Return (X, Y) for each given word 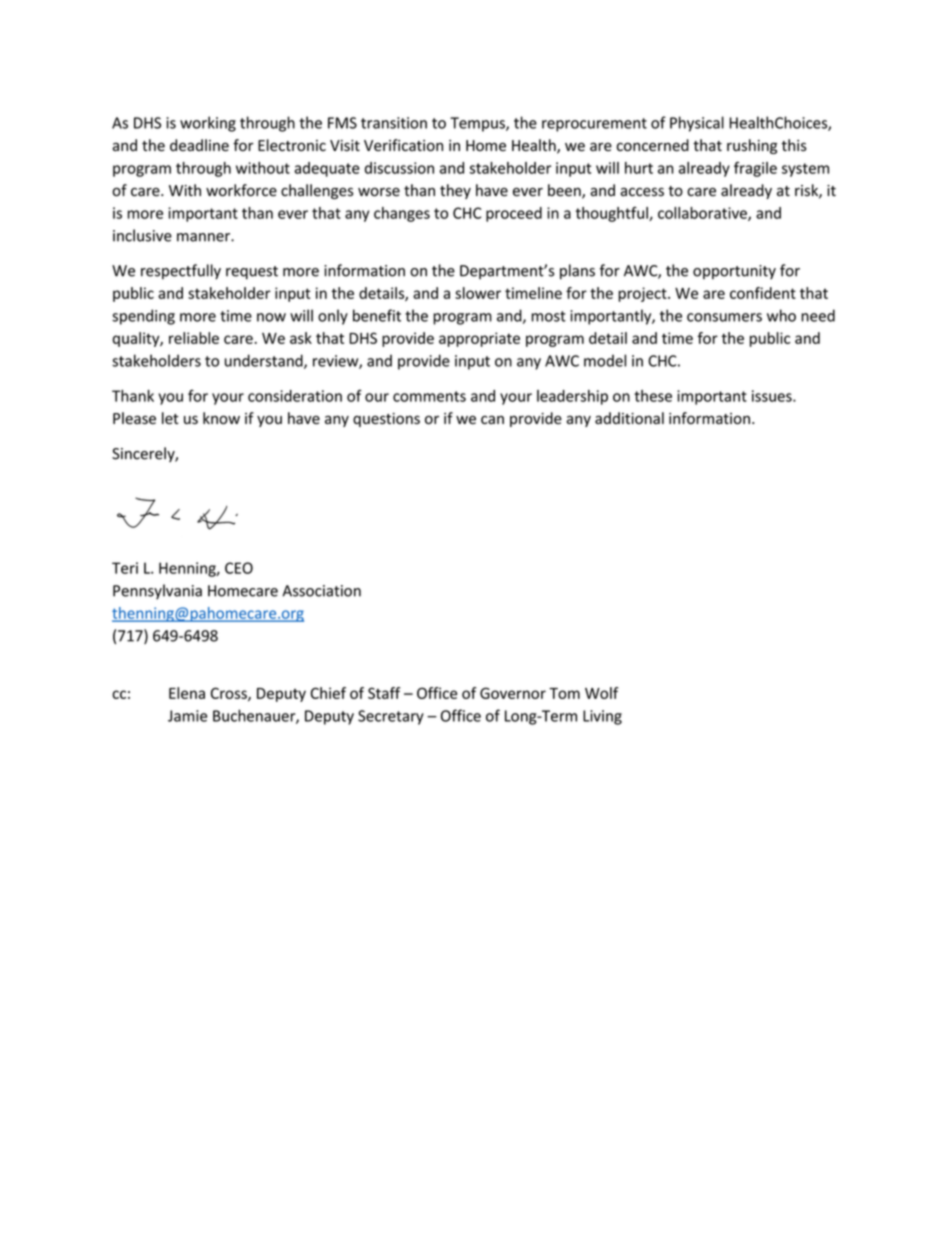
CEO (239, 568)
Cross (230, 694)
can (492, 419)
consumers (724, 317)
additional (629, 418)
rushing (752, 146)
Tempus (478, 124)
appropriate (479, 339)
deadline (199, 145)
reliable (194, 338)
